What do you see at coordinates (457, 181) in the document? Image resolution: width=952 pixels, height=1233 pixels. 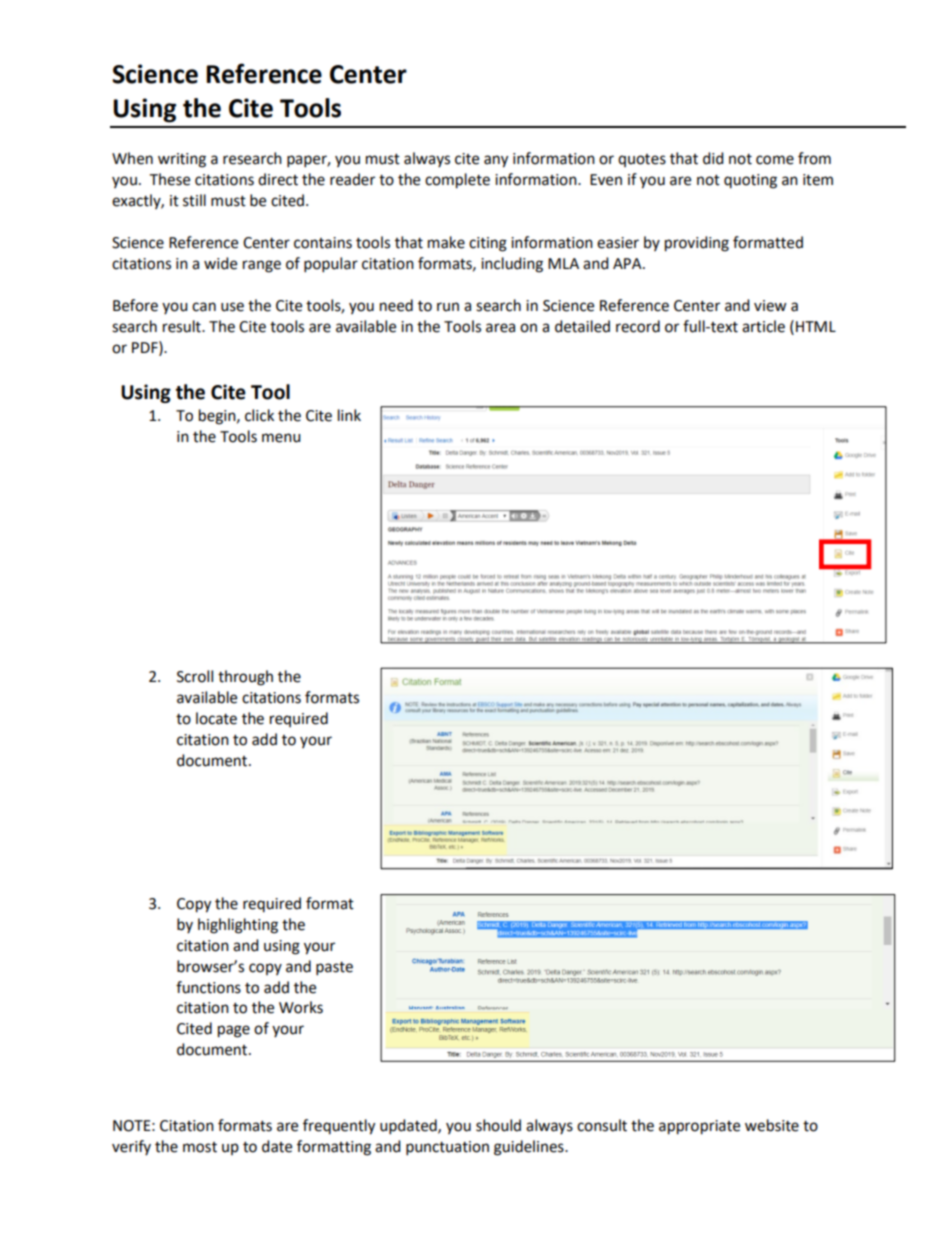 I see `complete` at bounding box center [457, 181].
